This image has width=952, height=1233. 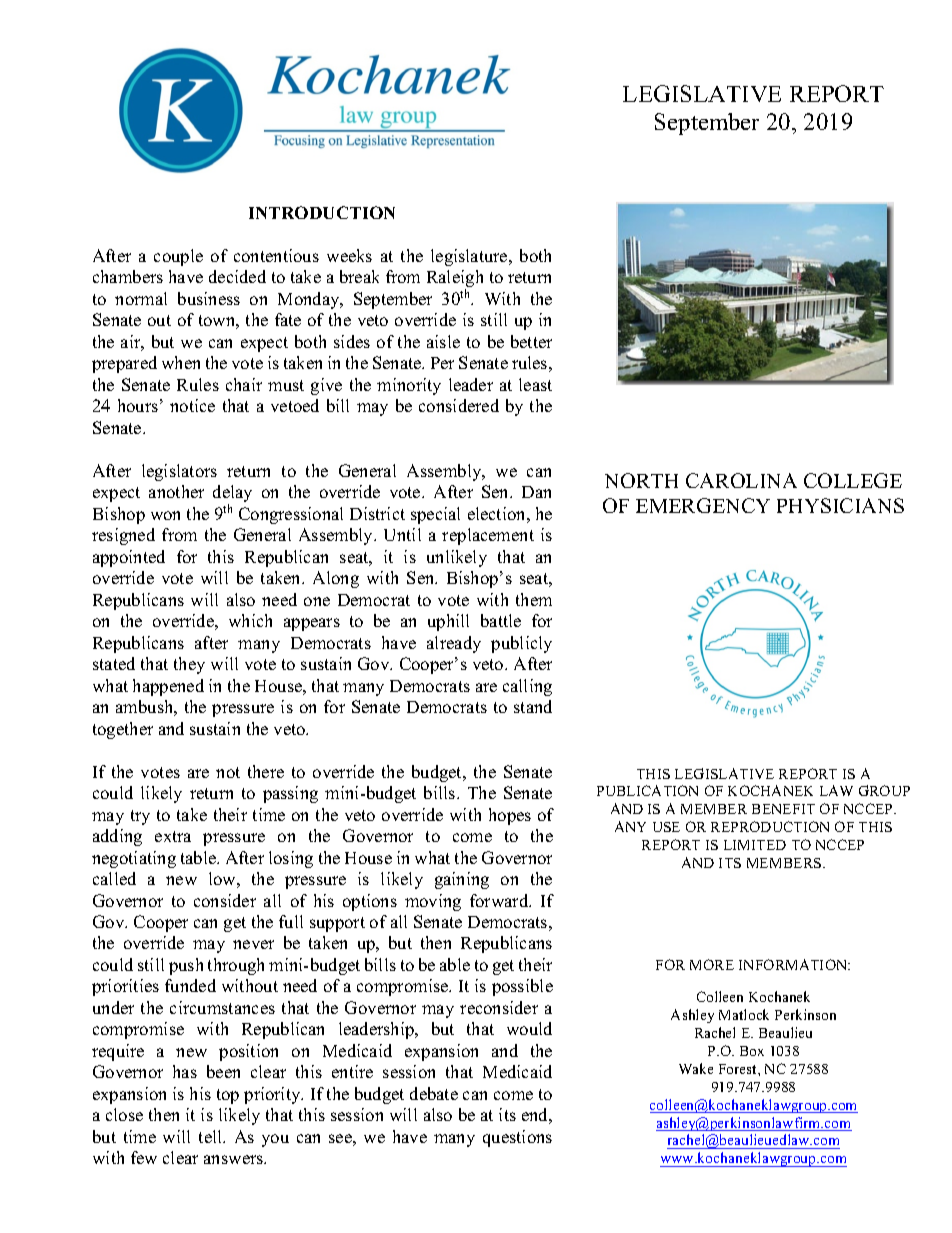 What do you see at coordinates (253, 944) in the image?
I see `never` at bounding box center [253, 944].
